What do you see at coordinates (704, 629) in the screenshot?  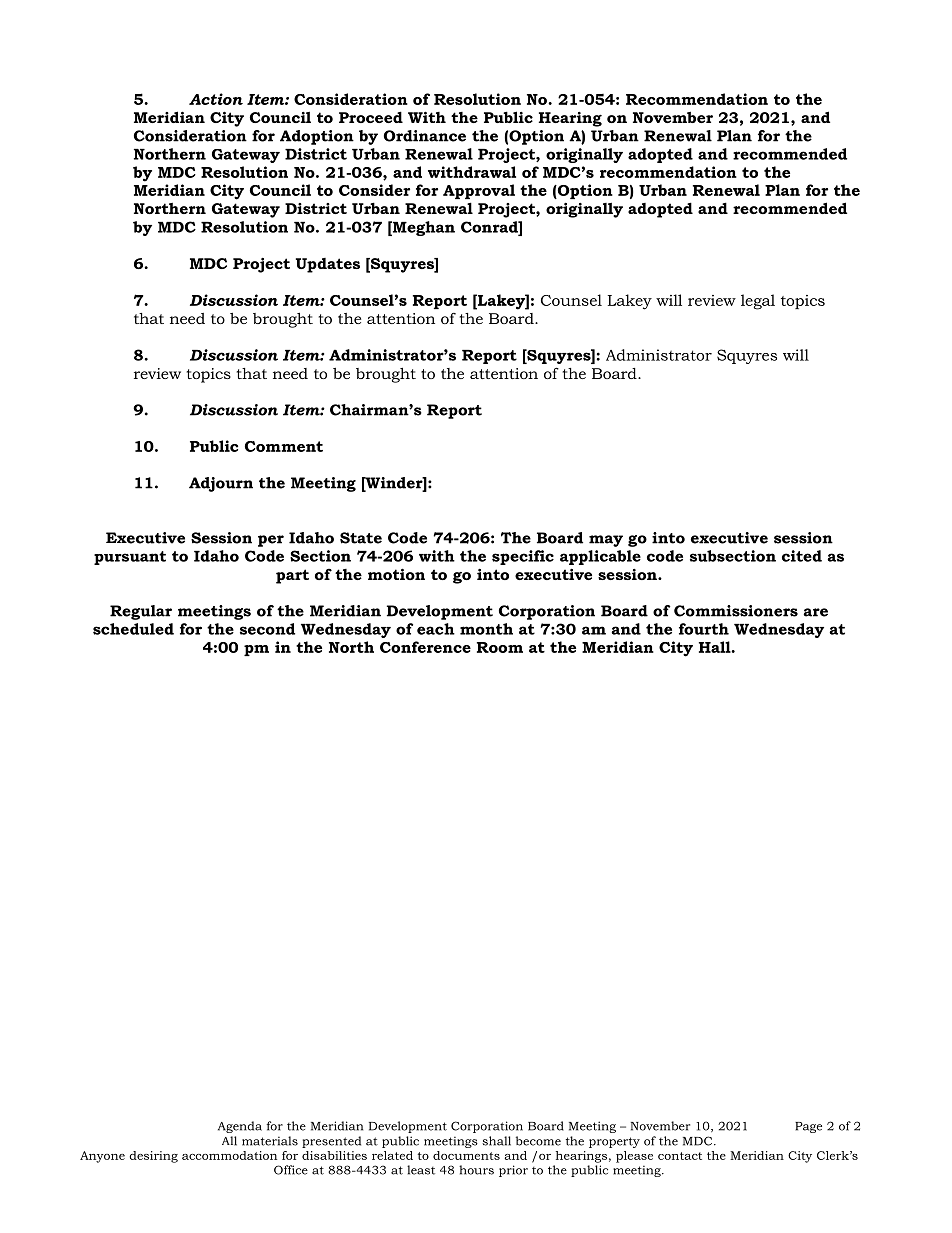 I see `fourth` at bounding box center [704, 629].
